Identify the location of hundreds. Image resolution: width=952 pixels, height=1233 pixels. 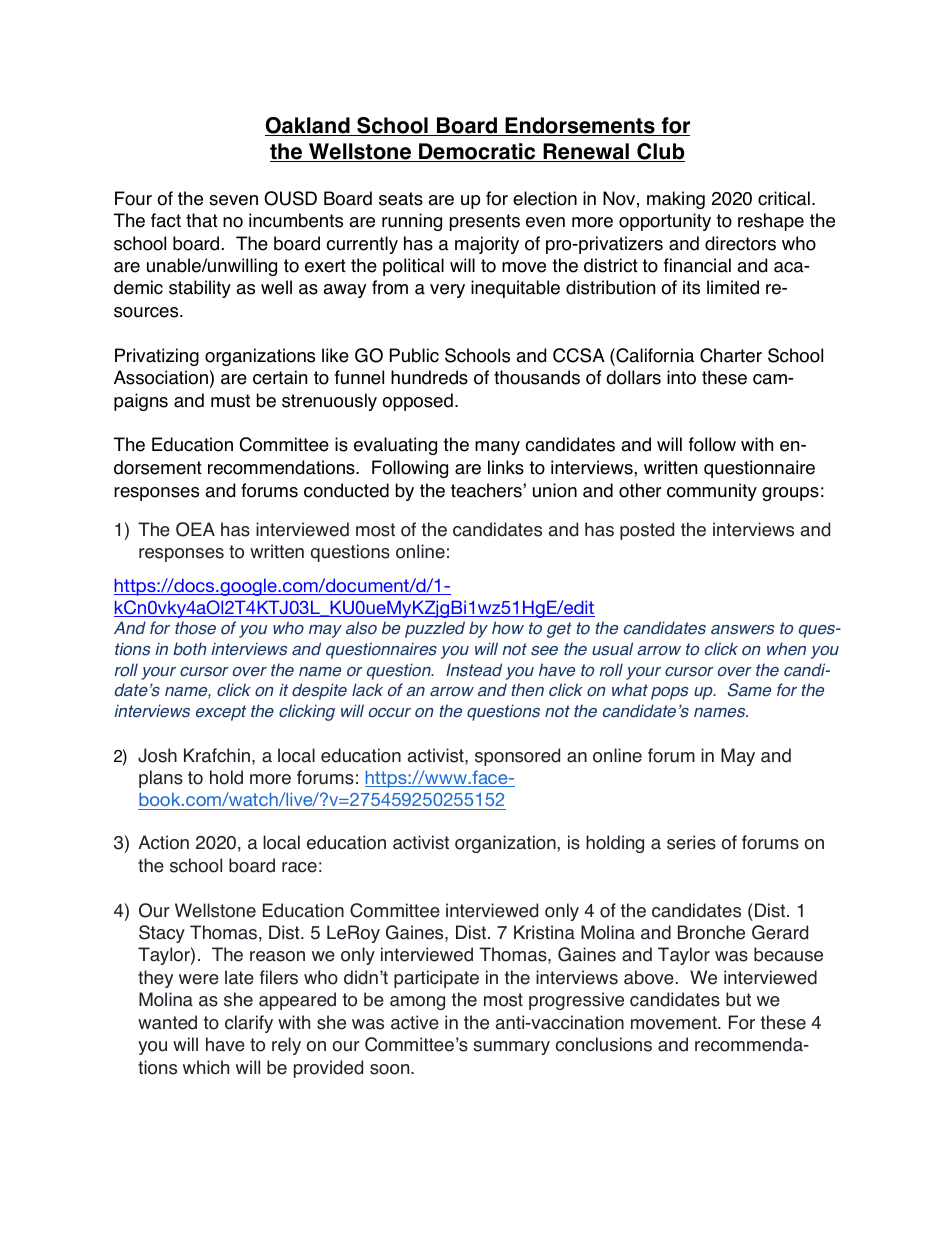
(429, 377).
